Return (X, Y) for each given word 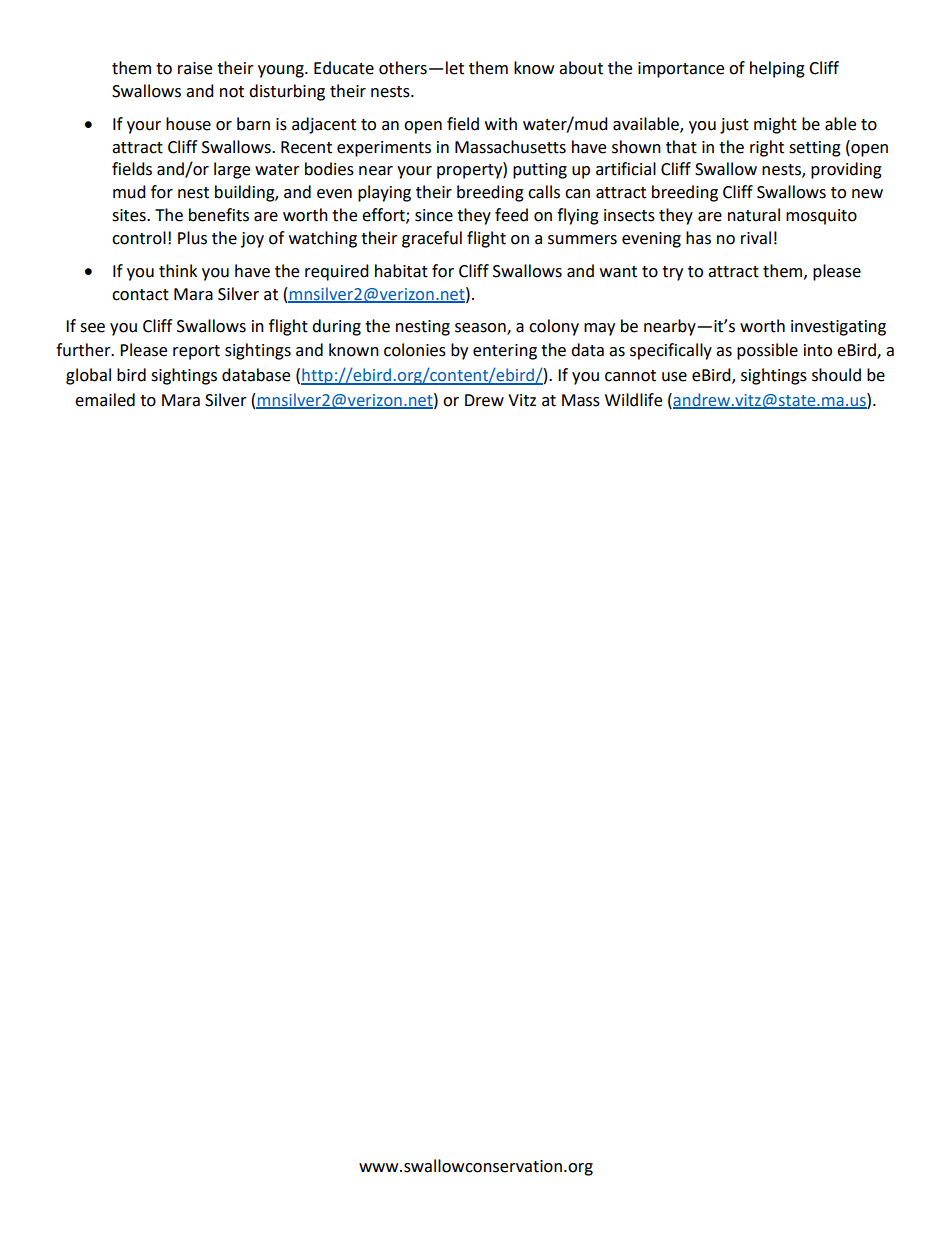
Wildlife (633, 400)
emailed (105, 400)
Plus (192, 238)
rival (756, 238)
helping (777, 69)
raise (195, 68)
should (836, 375)
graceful (432, 239)
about (581, 68)
